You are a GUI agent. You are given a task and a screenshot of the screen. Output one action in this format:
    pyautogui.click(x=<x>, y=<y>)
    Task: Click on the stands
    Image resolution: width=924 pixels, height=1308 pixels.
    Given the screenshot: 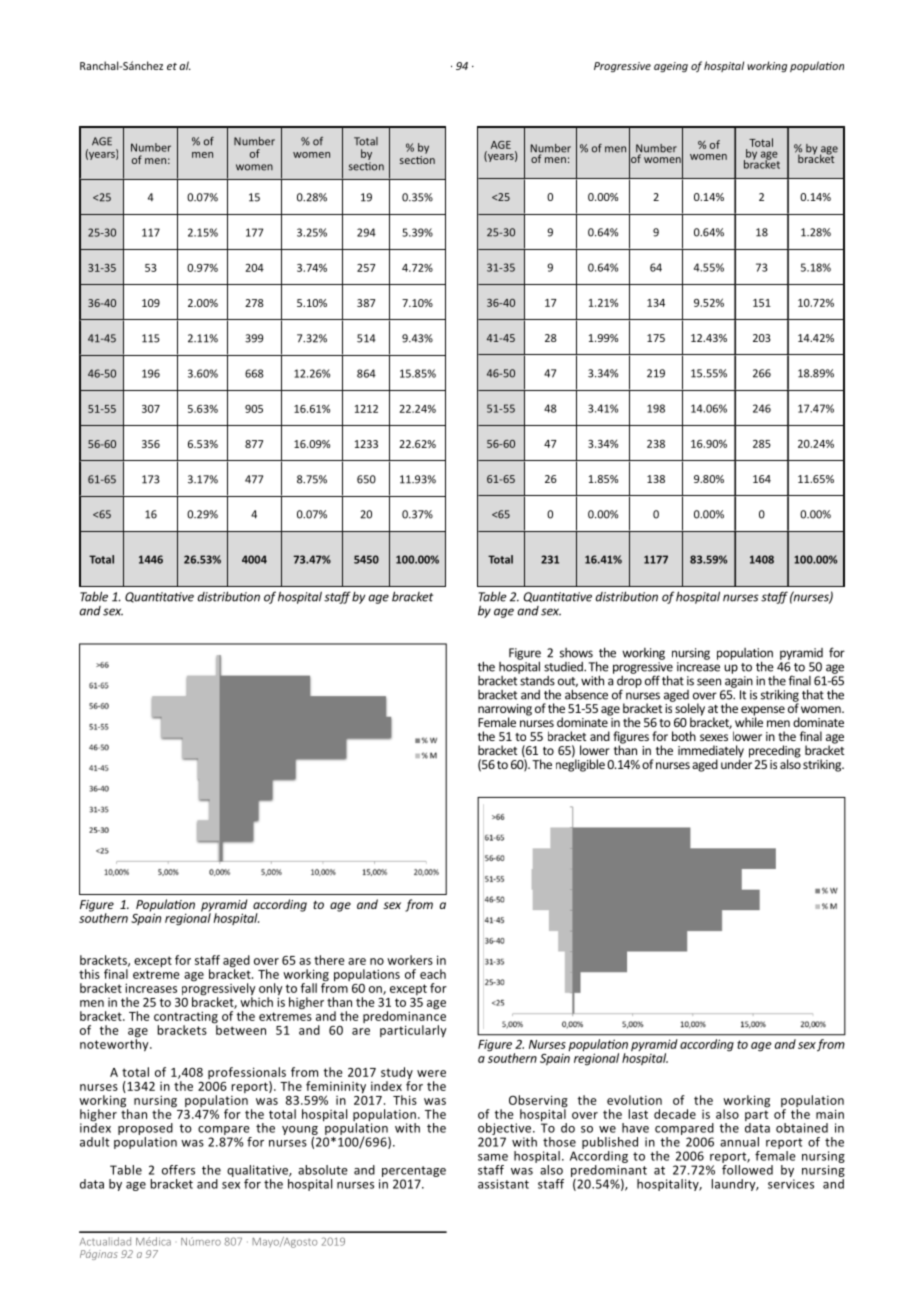 What is the action you would take?
    pyautogui.click(x=536, y=679)
